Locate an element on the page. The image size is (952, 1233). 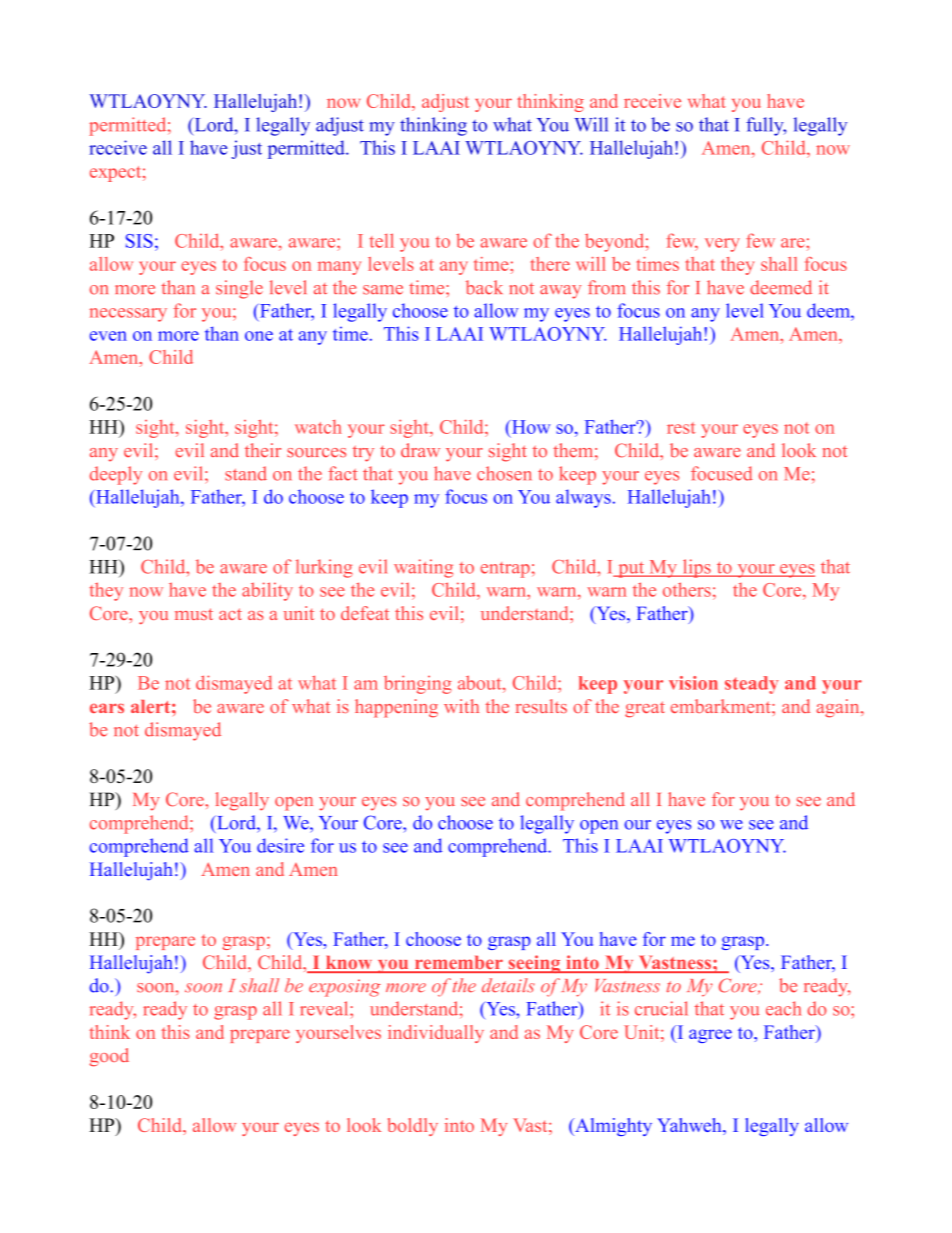
very is located at coordinates (722, 245).
